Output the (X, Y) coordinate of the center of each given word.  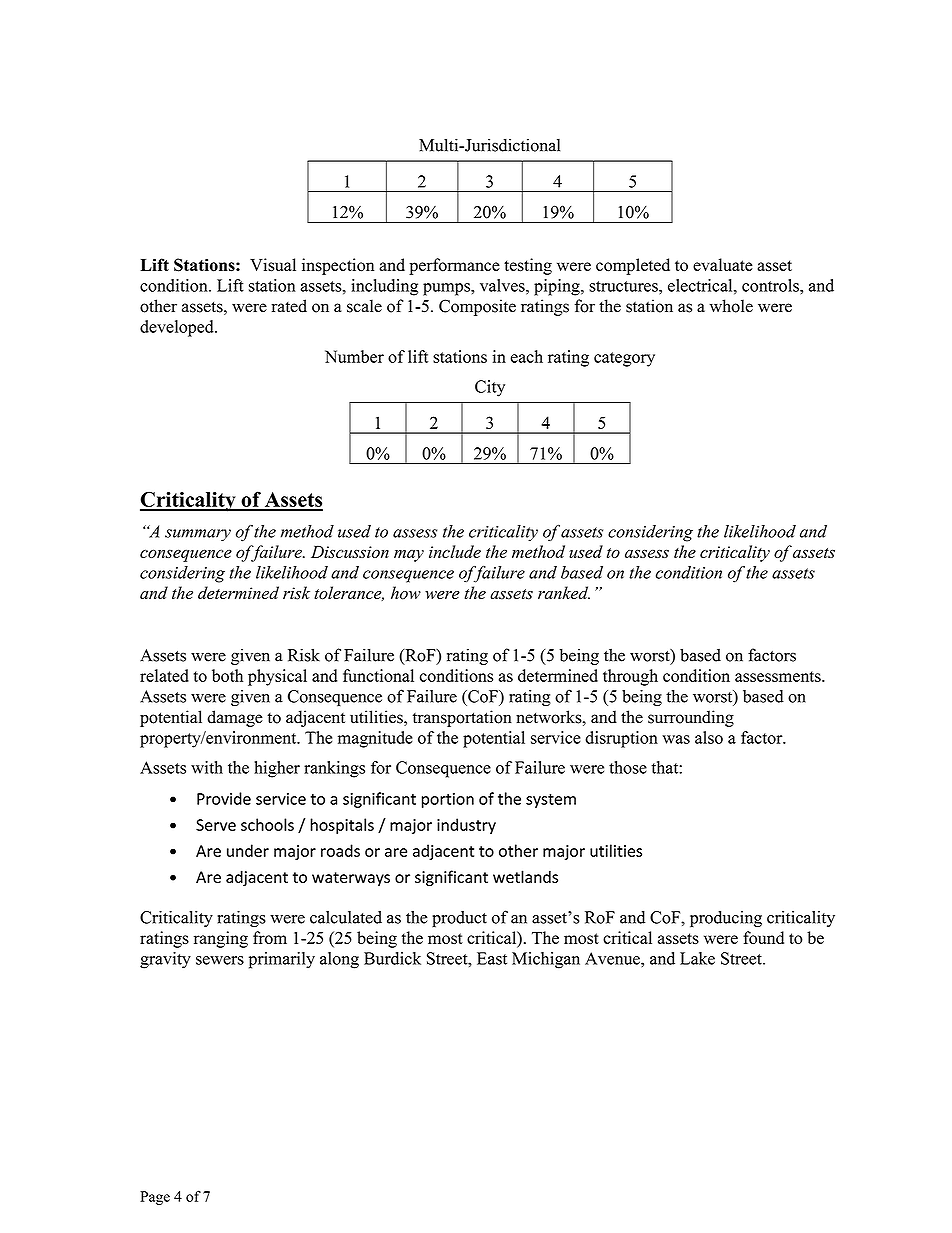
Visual (273, 265)
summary (198, 535)
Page (155, 1198)
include (455, 551)
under (248, 850)
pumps (447, 289)
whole (731, 306)
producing (726, 919)
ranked (564, 592)
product (459, 919)
